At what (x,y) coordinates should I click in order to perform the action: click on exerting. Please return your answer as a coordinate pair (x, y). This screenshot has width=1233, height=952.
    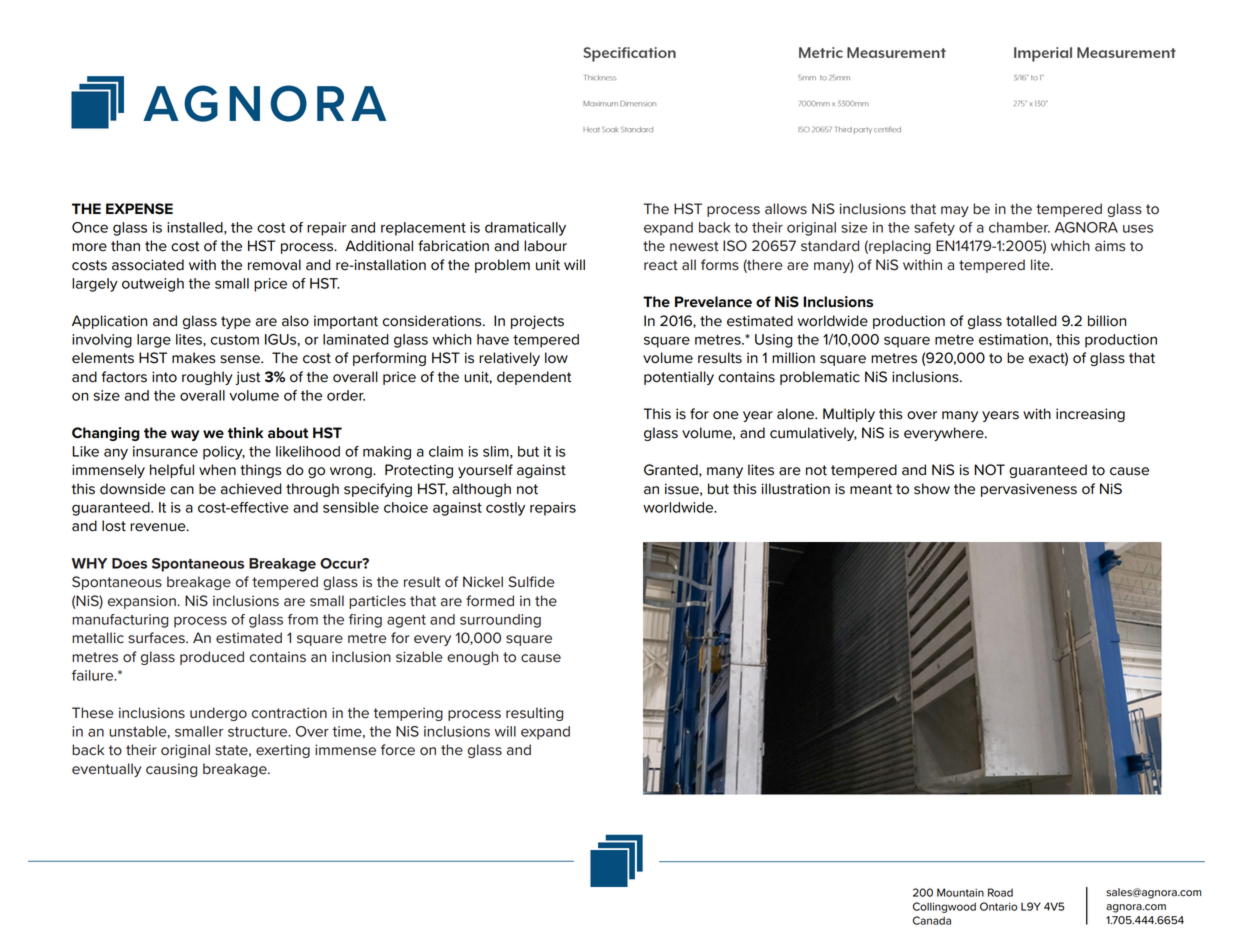
    Looking at the image, I should click on (283, 751).
